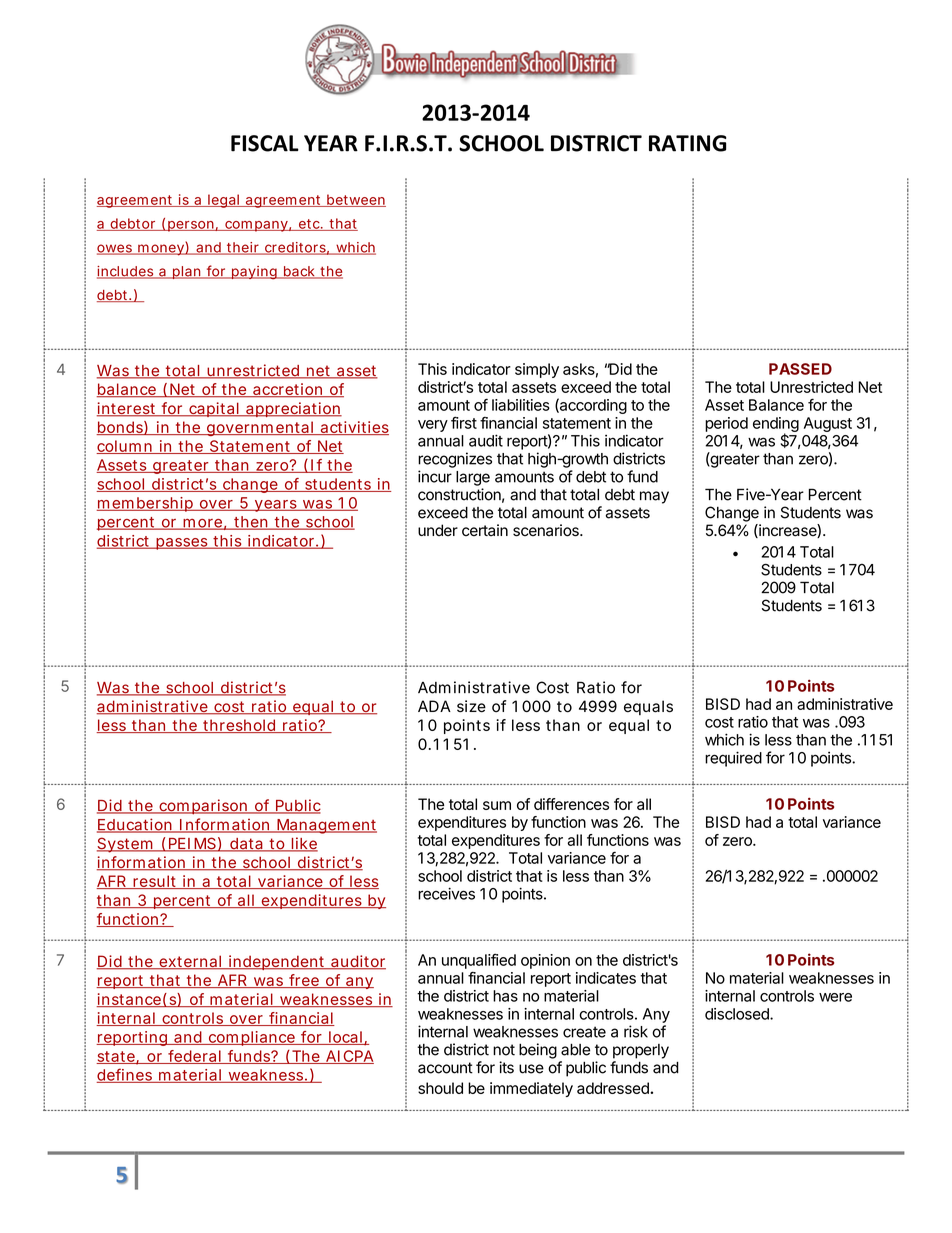 This document has height=1233, width=952. I want to click on its, so click(506, 1067).
